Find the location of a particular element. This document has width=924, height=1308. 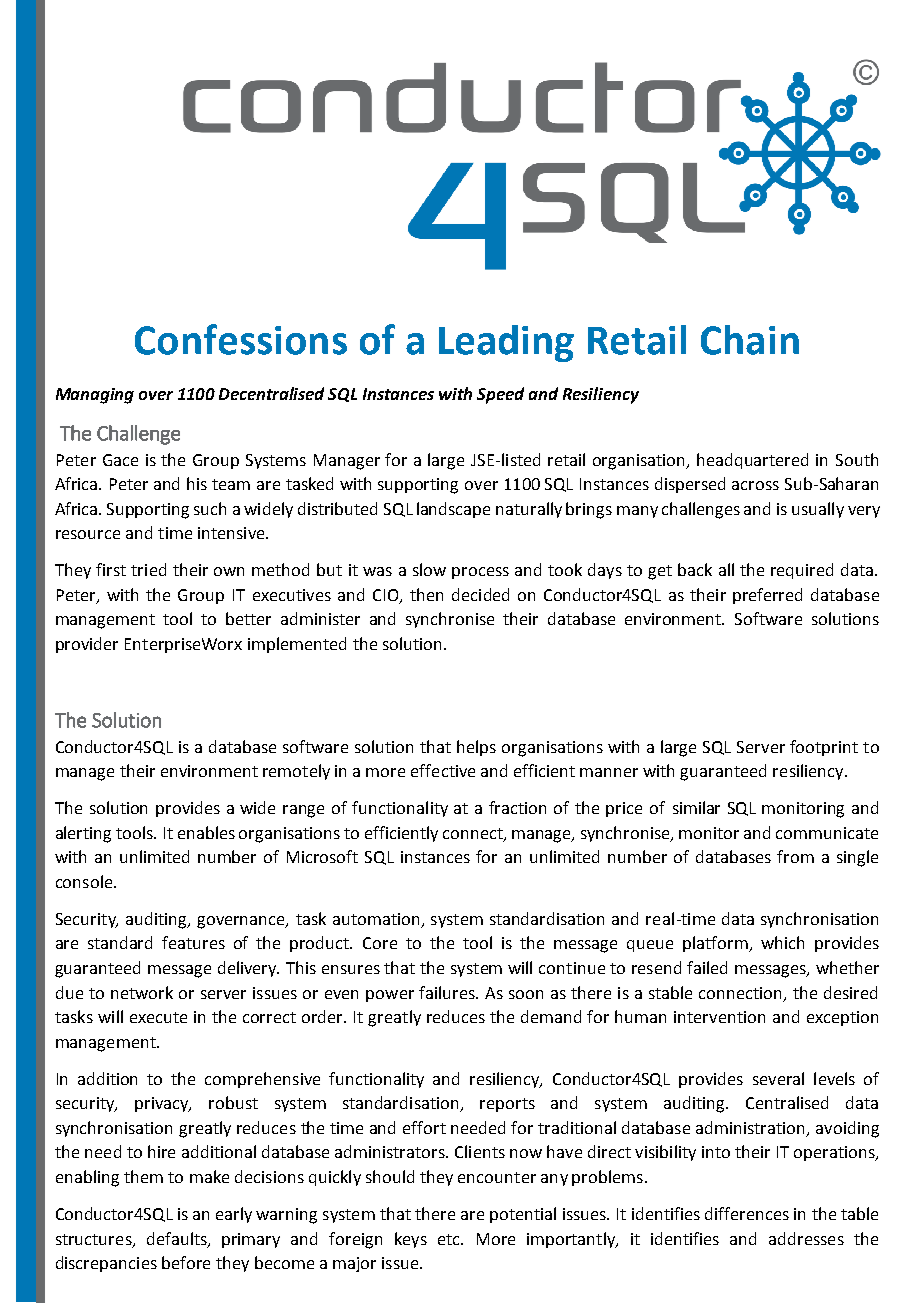

Managing is located at coordinates (95, 396).
